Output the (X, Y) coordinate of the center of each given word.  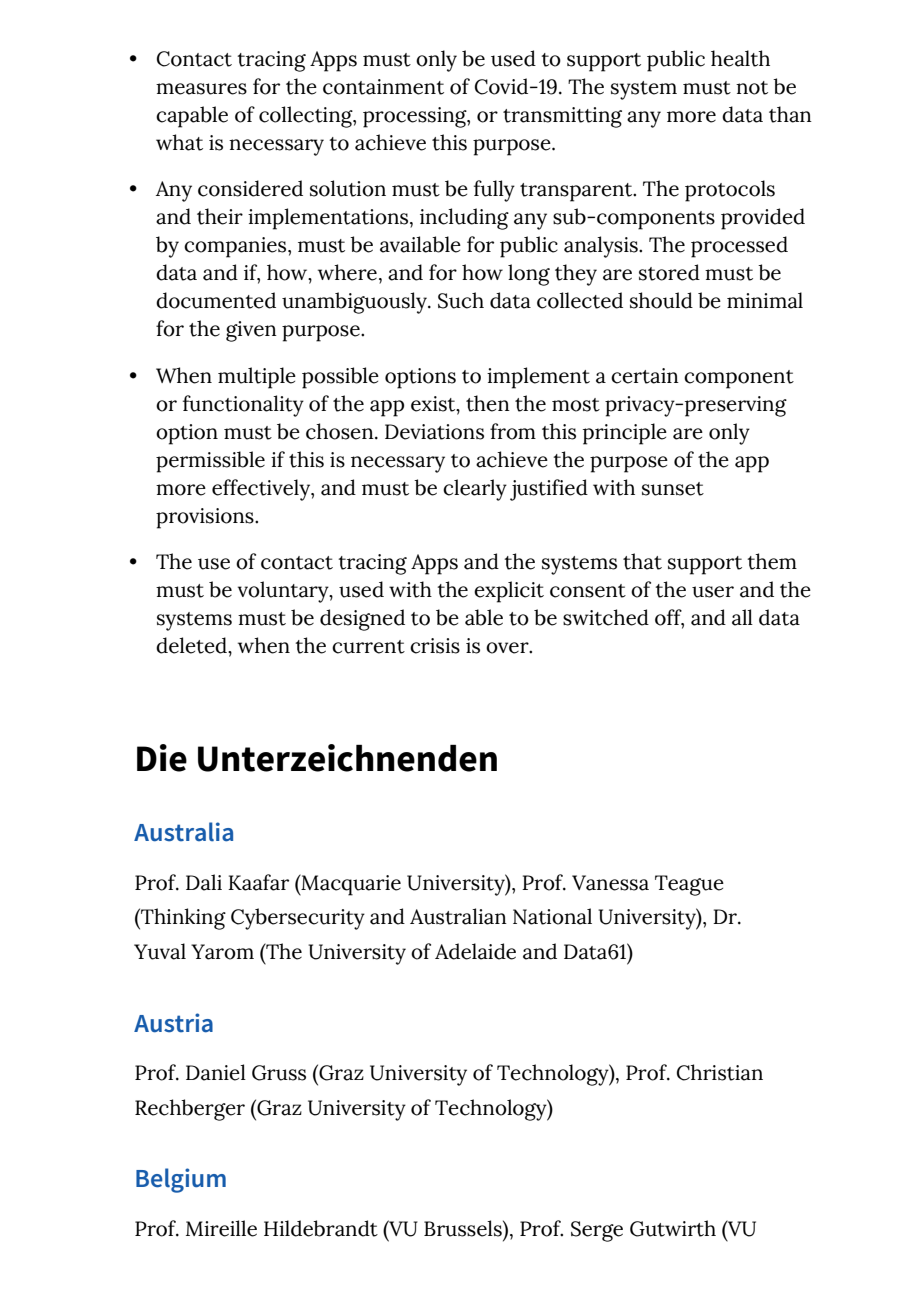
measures (201, 89)
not (752, 88)
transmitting (562, 117)
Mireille (221, 1228)
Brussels (464, 1228)
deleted (192, 645)
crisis (435, 646)
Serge (597, 1231)
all (742, 617)
